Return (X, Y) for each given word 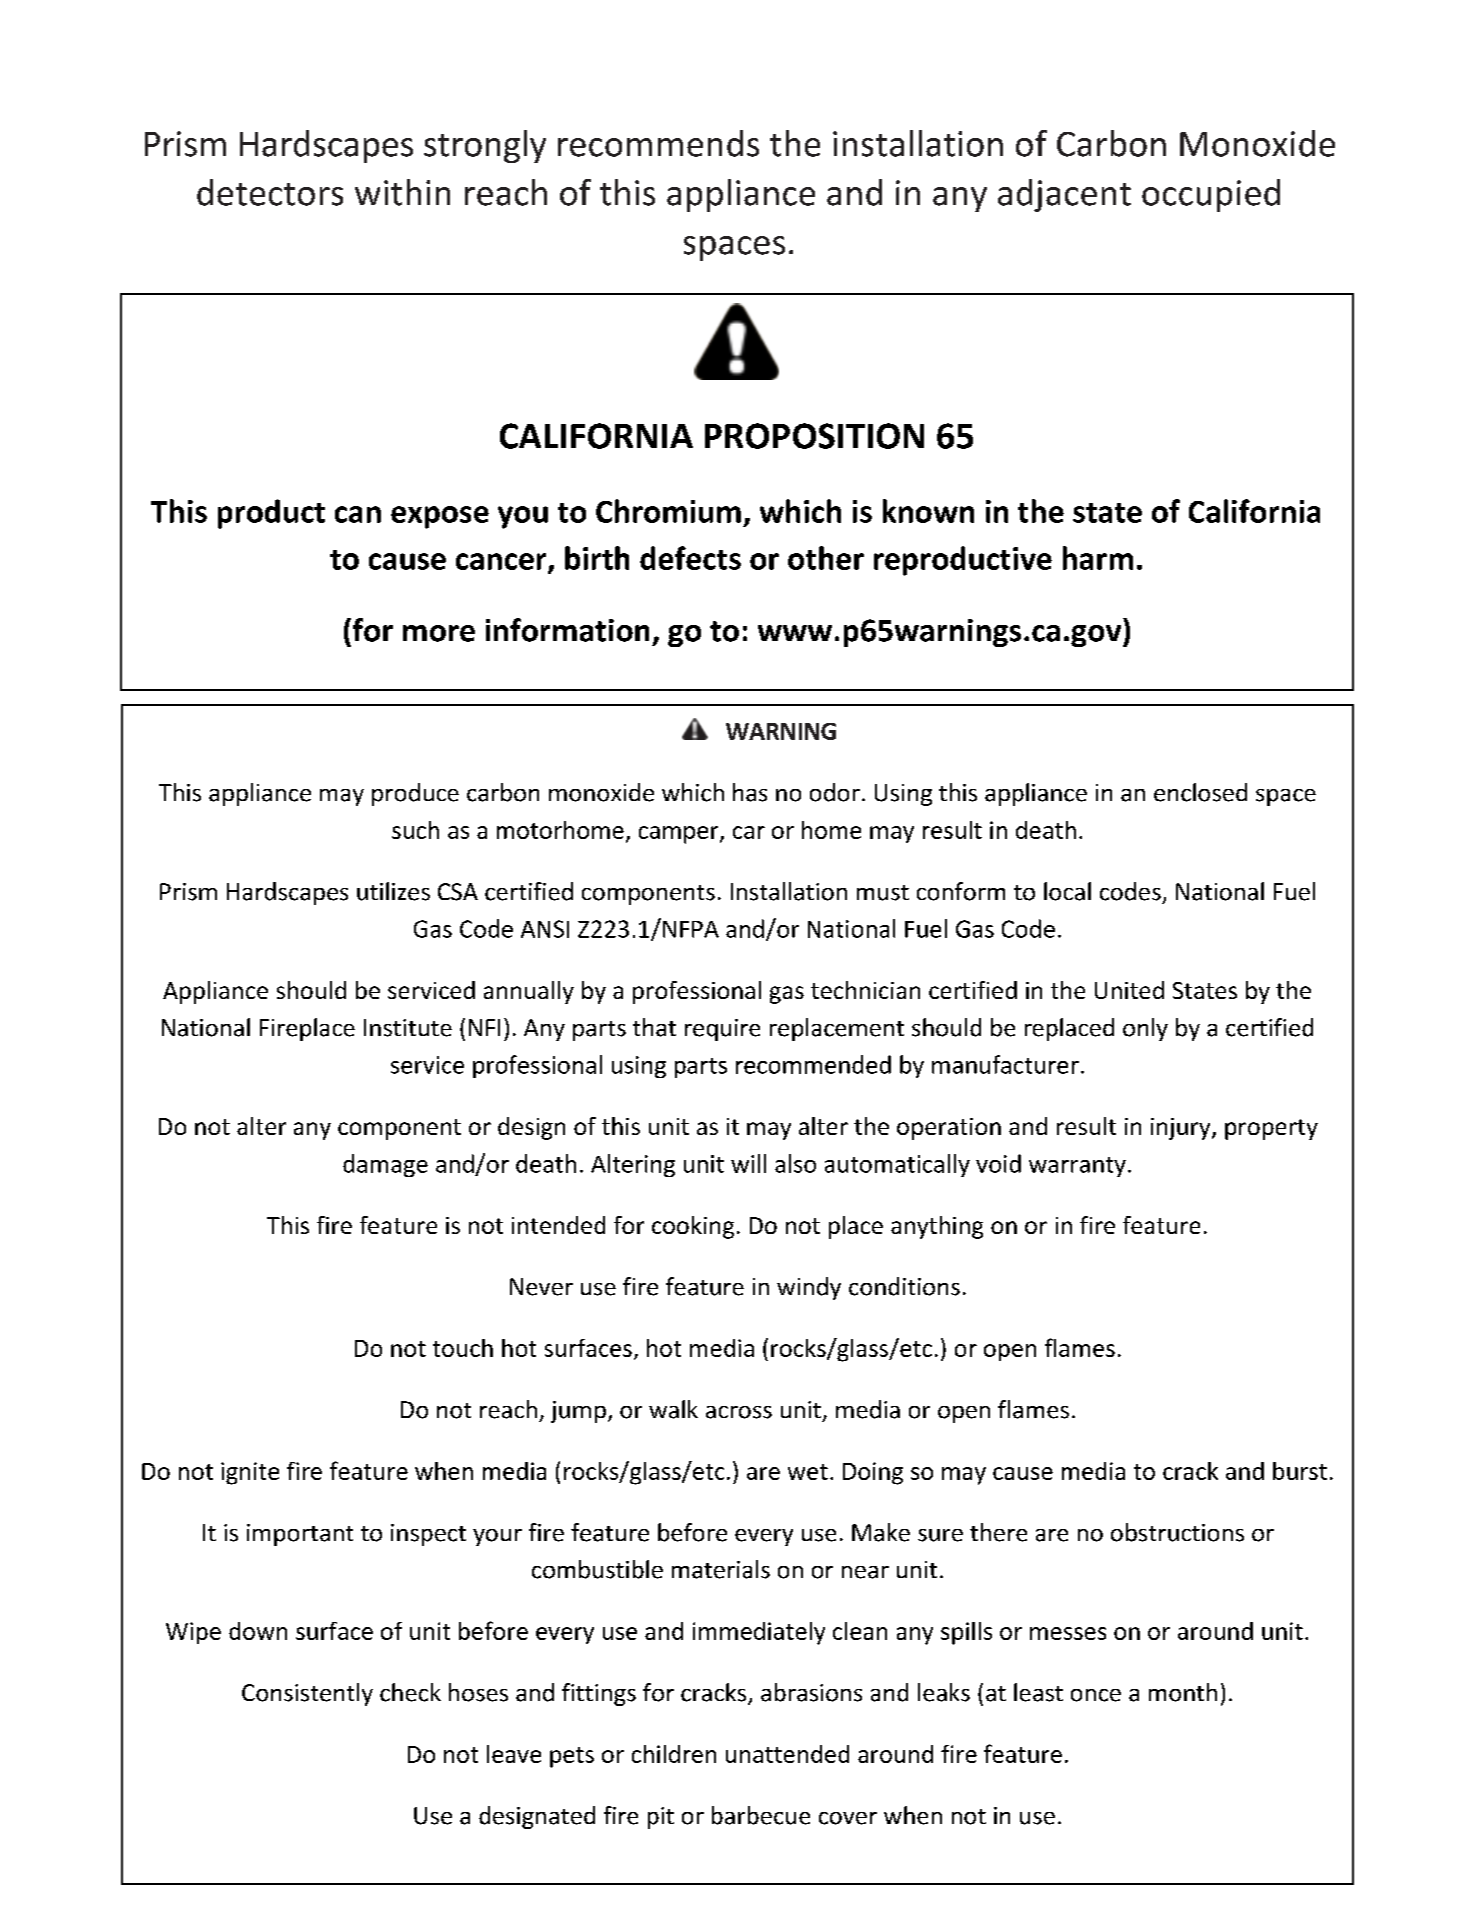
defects (690, 558)
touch (463, 1348)
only (1145, 1029)
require (722, 1030)
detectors (270, 192)
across (739, 1412)
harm (1098, 558)
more (439, 633)
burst (1300, 1471)
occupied (1211, 195)
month (1183, 1692)
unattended (787, 1754)
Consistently (307, 1694)
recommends (658, 143)
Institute (408, 1028)
